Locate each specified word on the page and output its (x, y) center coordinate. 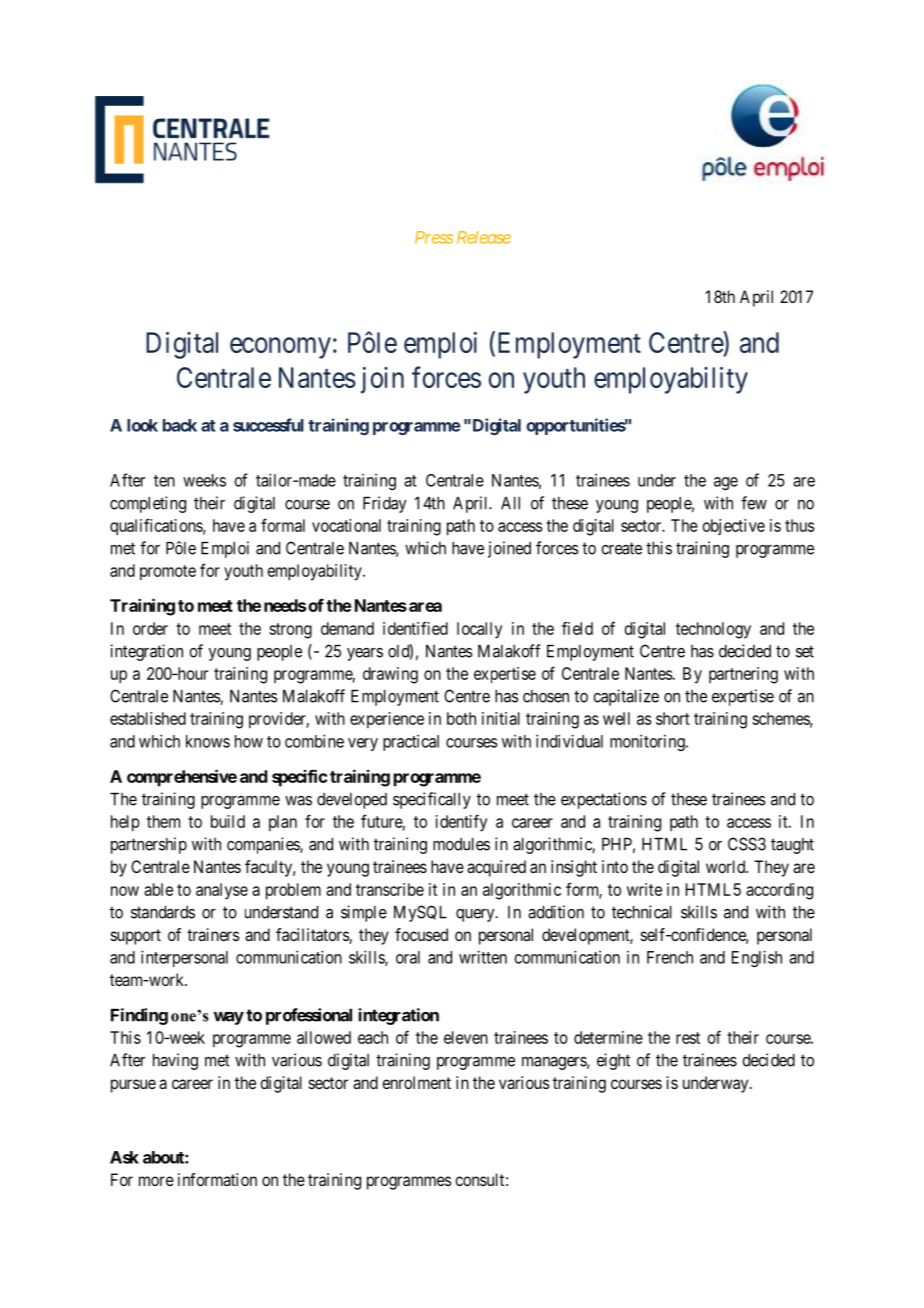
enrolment (416, 1082)
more (156, 1181)
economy (280, 348)
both (461, 718)
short (673, 718)
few (754, 503)
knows (208, 741)
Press (434, 237)
